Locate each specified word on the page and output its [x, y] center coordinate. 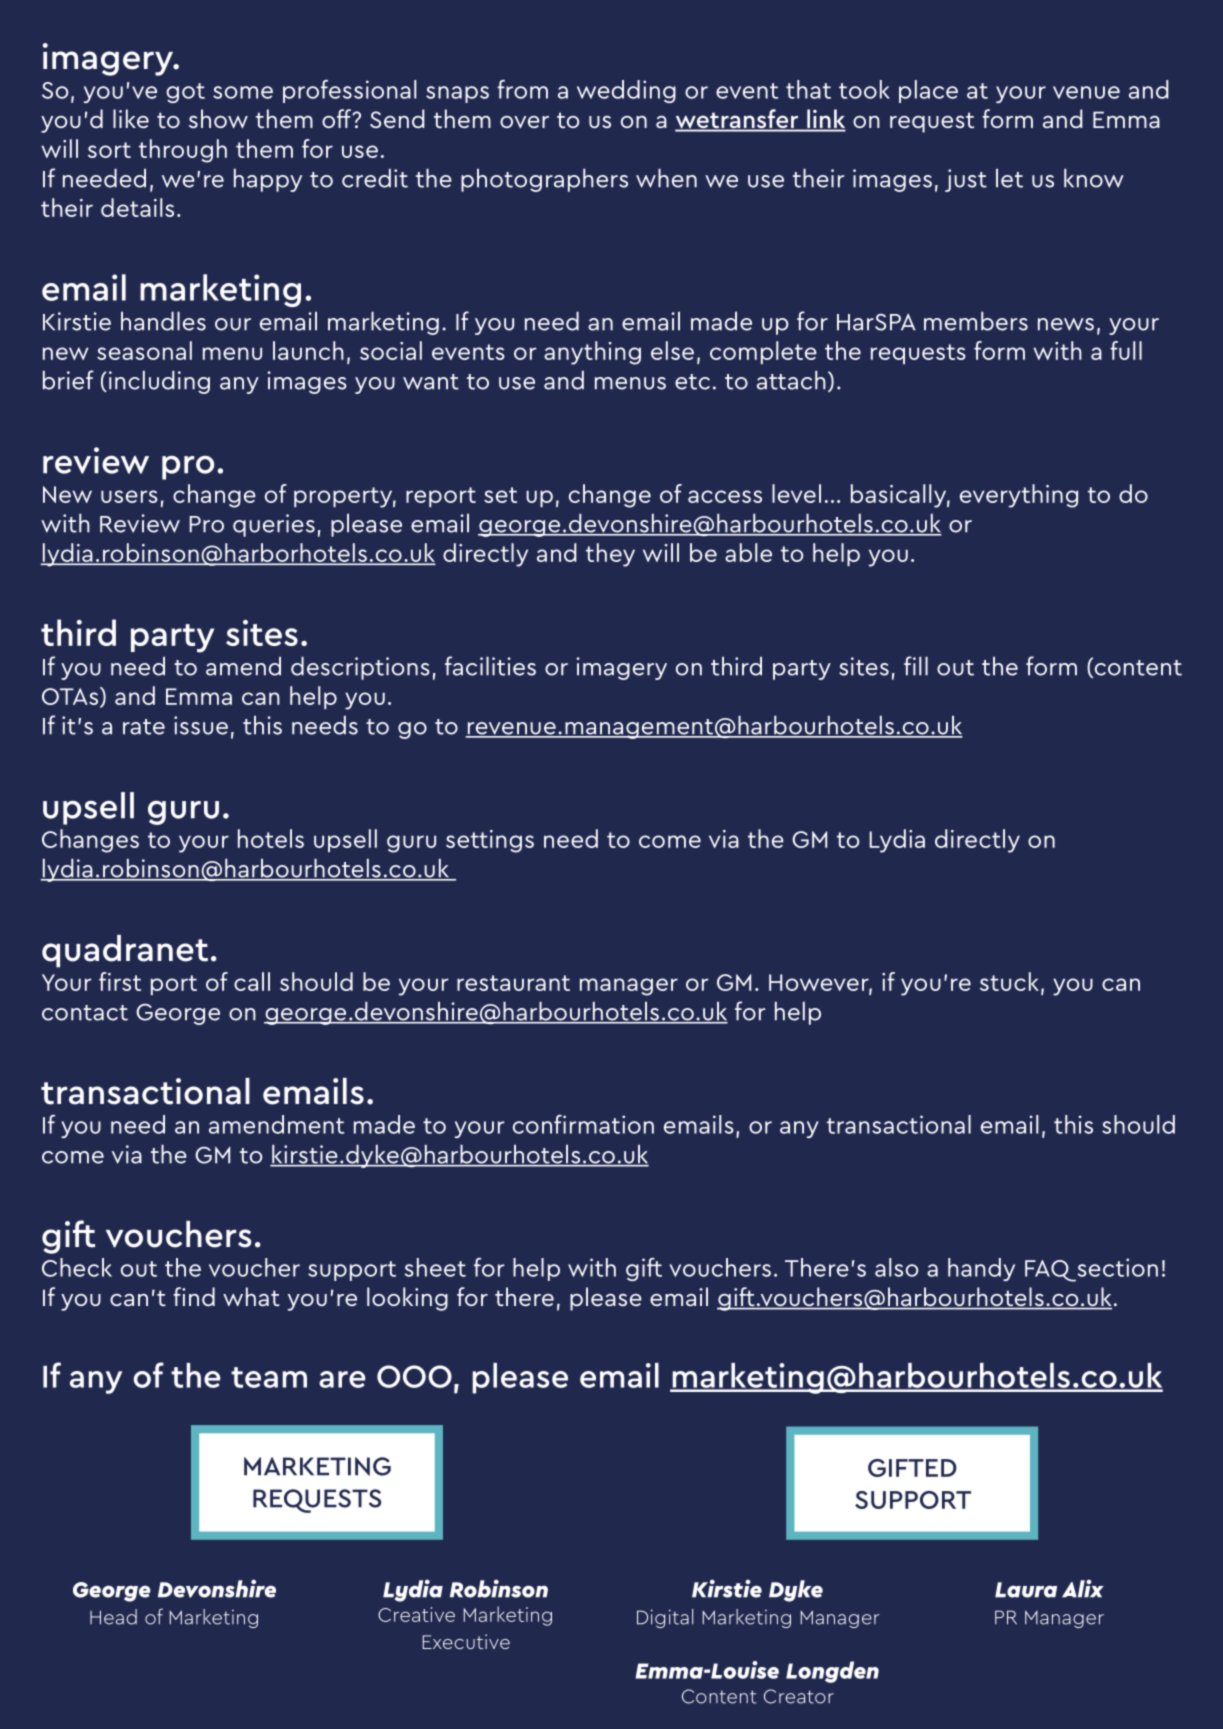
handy [981, 1269]
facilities [490, 666]
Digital [665, 1618]
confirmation [583, 1124]
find [194, 1296]
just [966, 180]
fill [916, 666]
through [183, 151]
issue [201, 725]
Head [113, 1617]
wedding [626, 91]
